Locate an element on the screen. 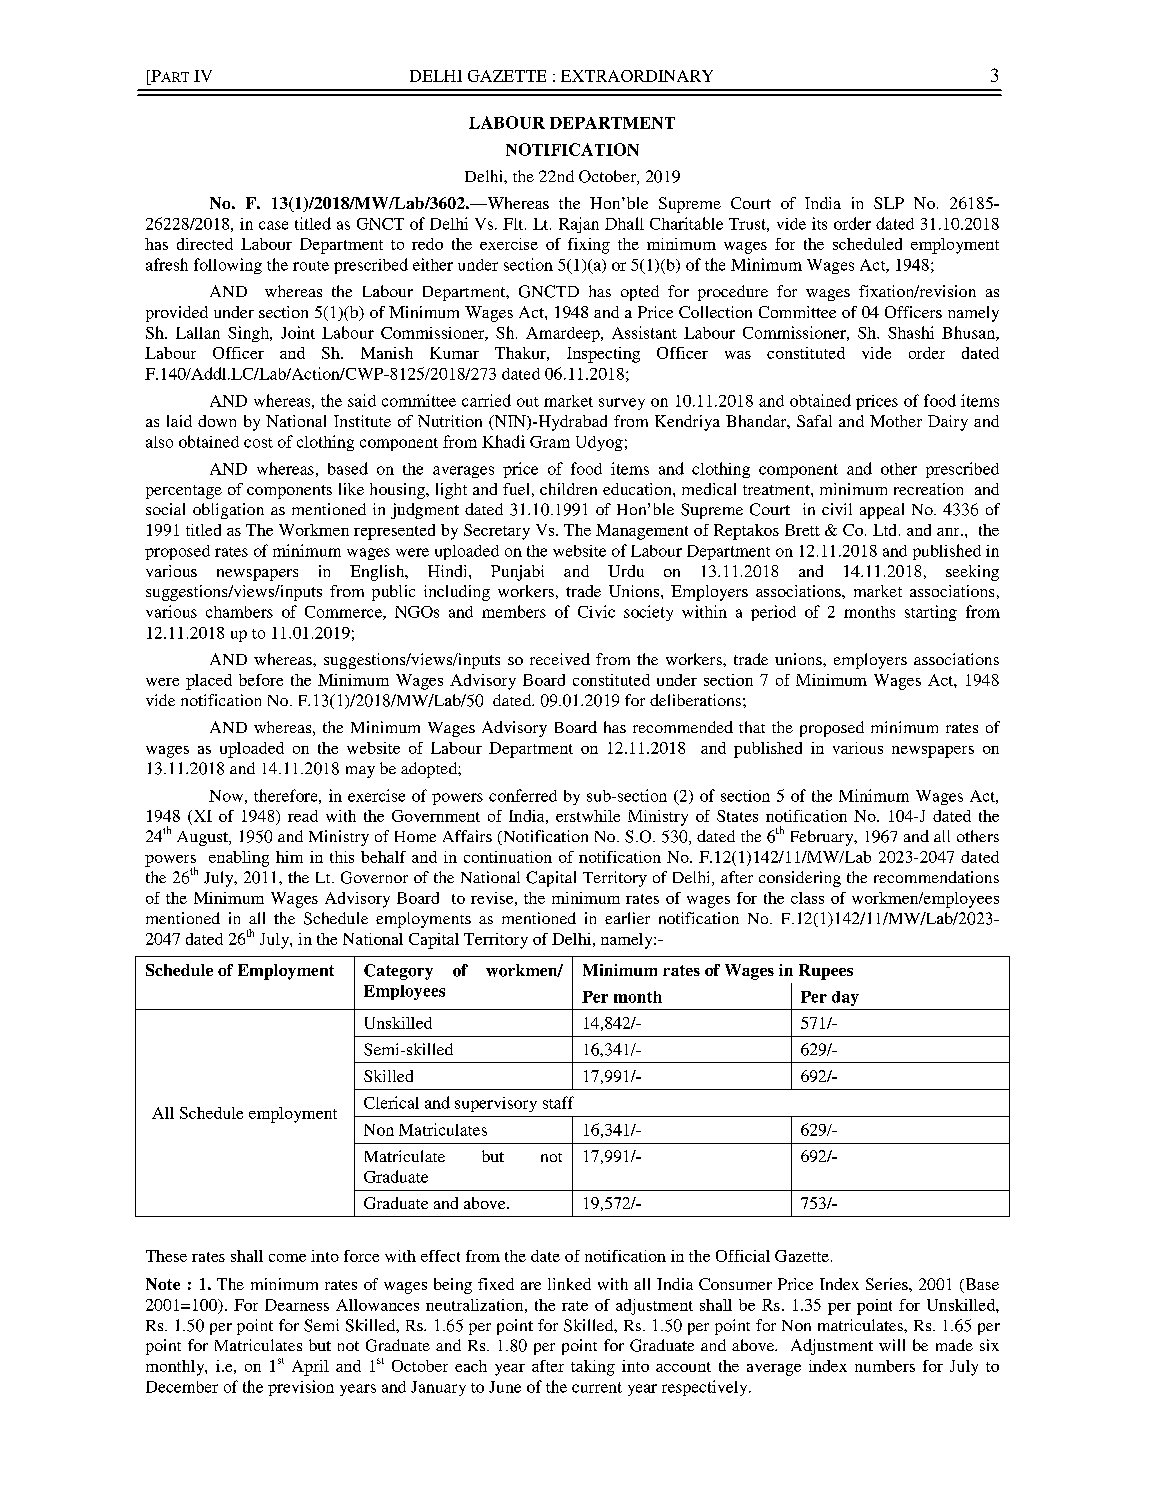  children is located at coordinates (568, 489).
